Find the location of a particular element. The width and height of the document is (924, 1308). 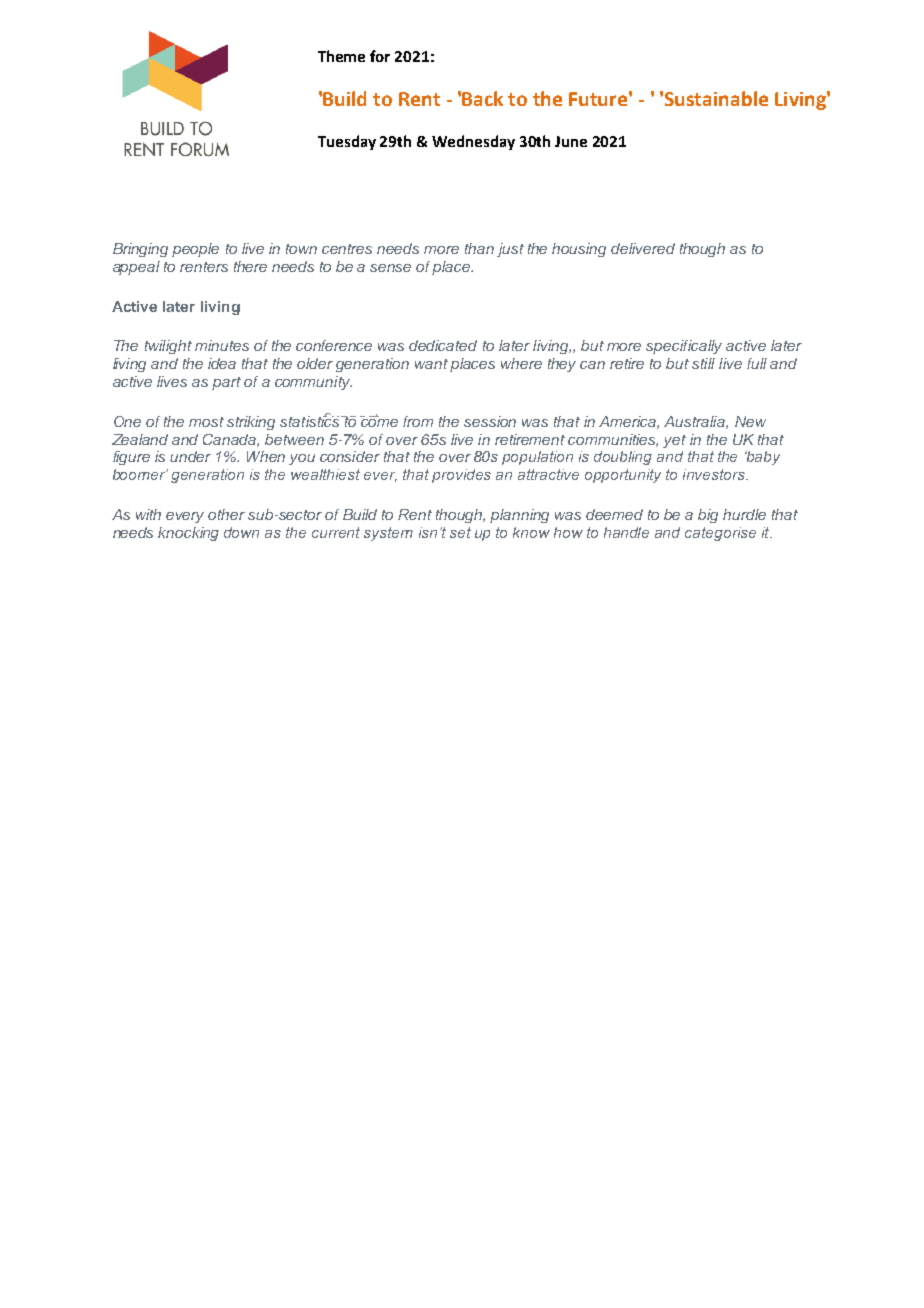

most is located at coordinates (206, 422).
